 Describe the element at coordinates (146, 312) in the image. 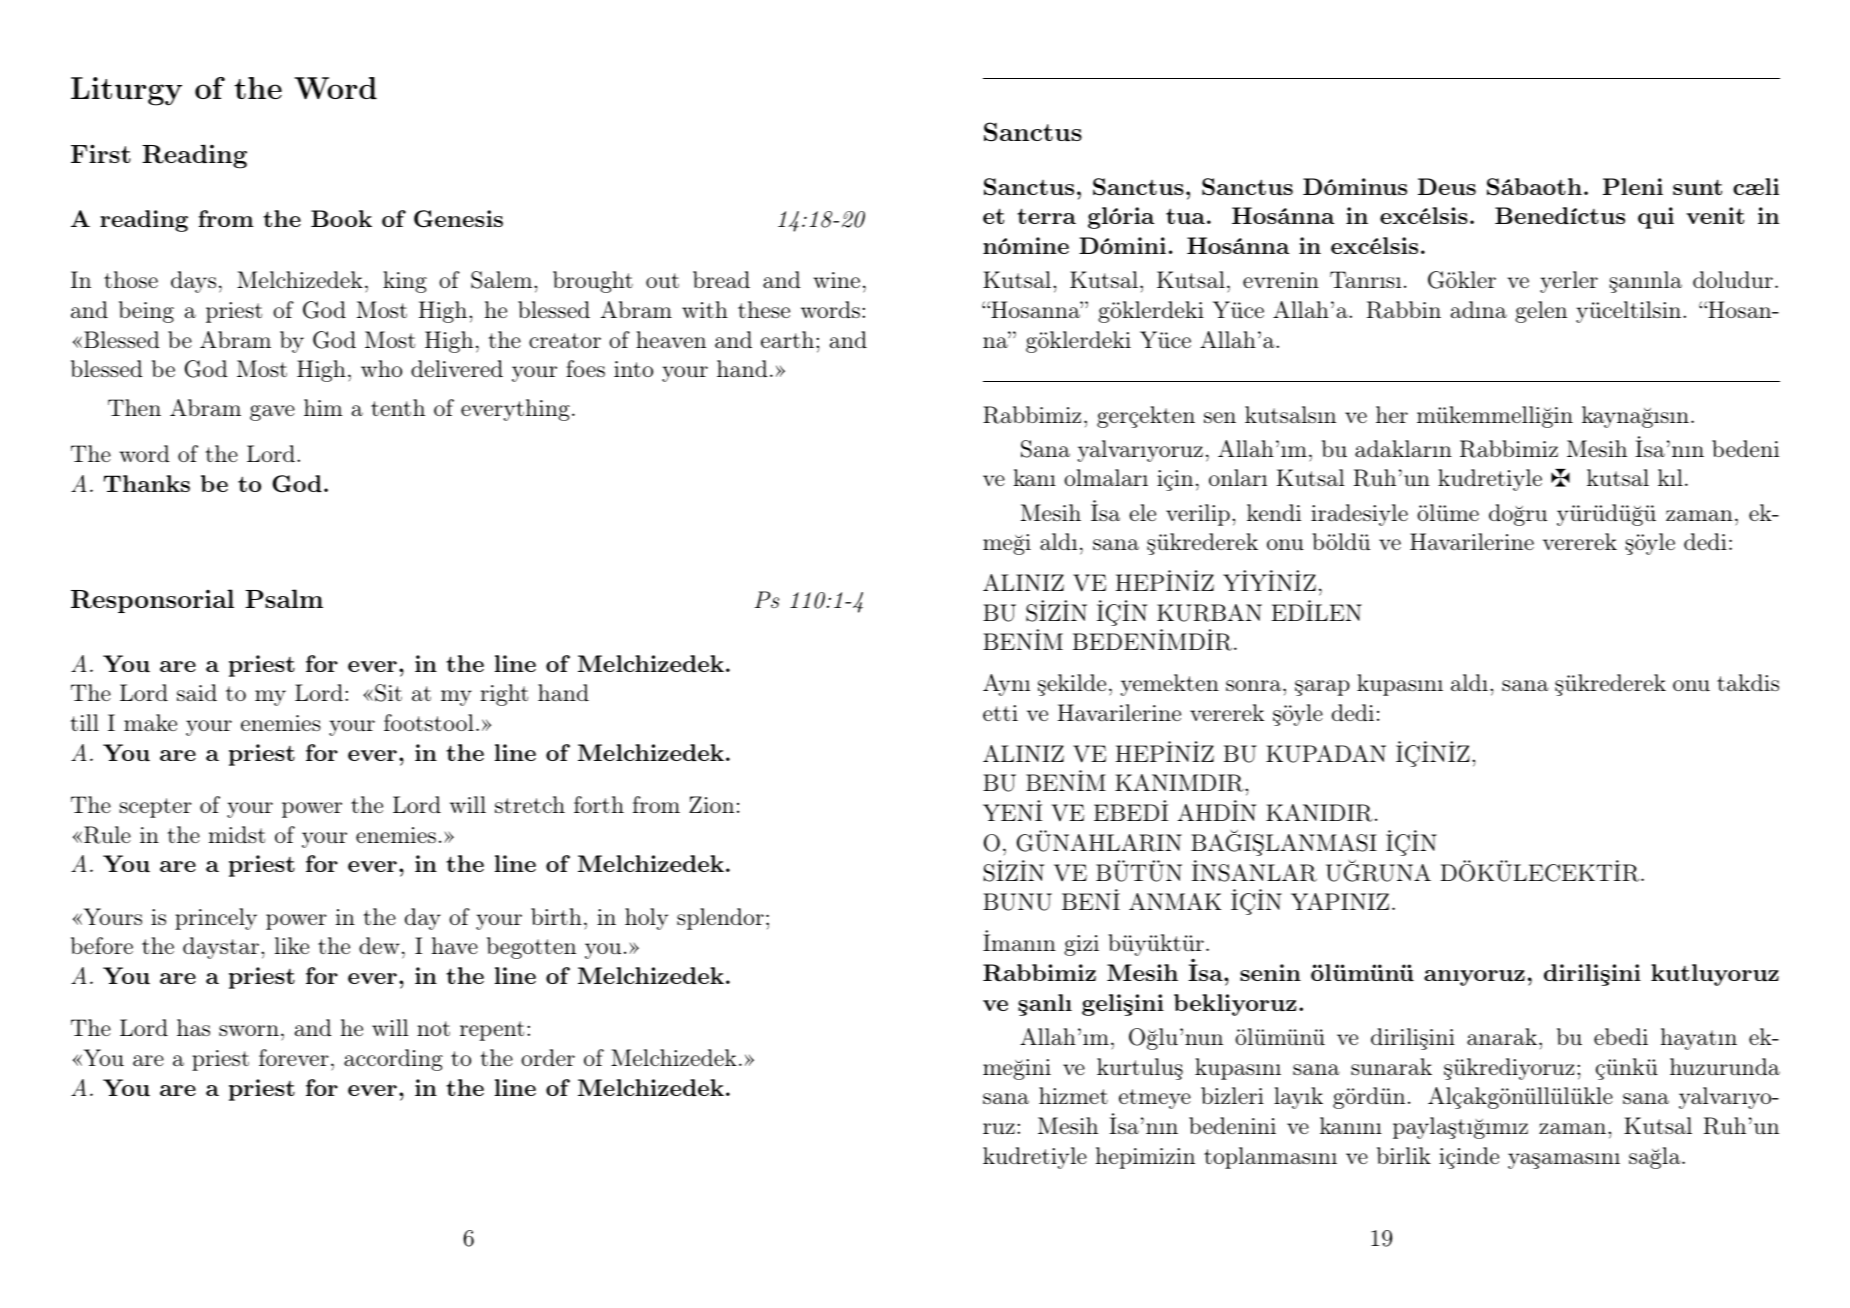

I see `being` at that location.
